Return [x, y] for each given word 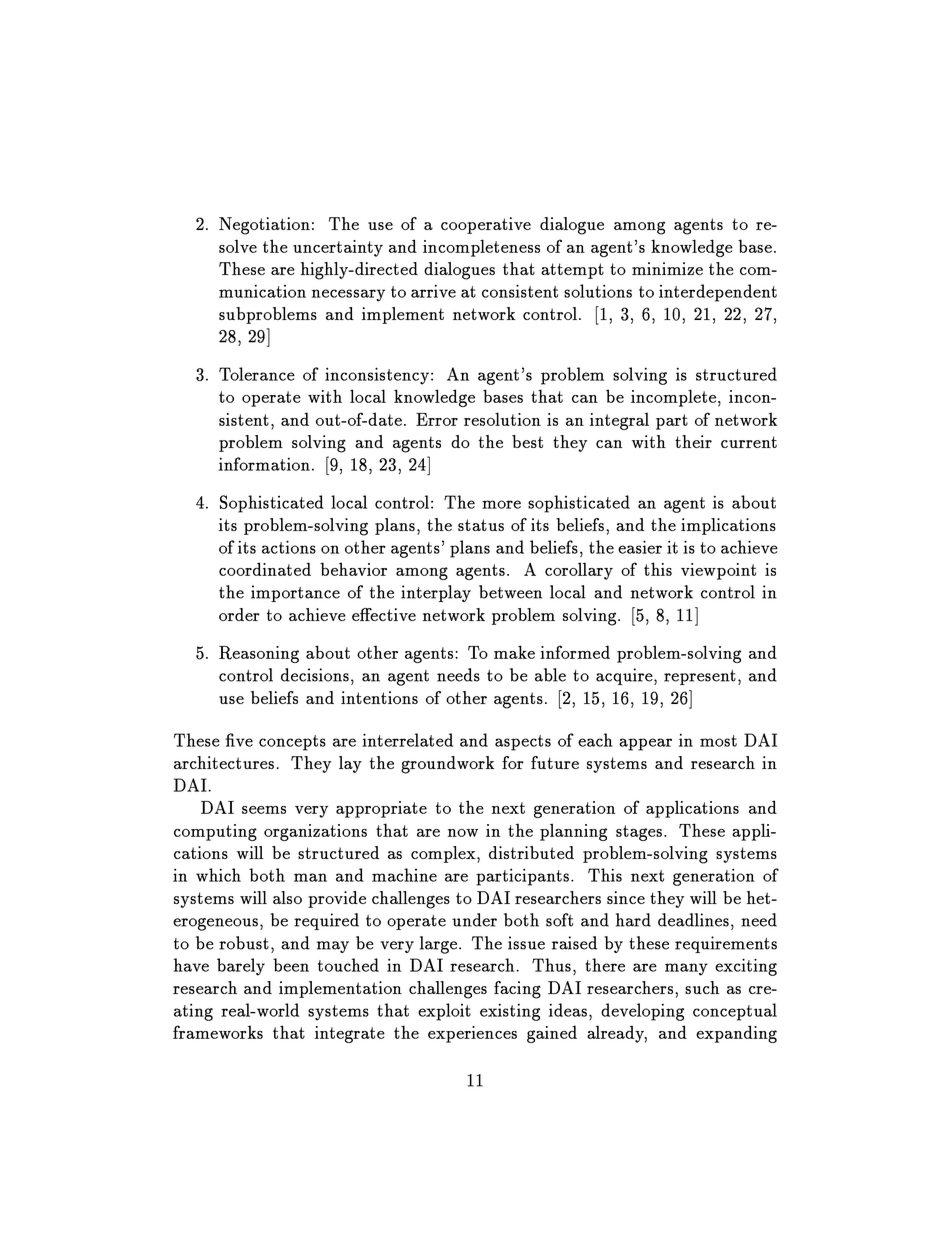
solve [238, 246]
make [514, 652]
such [702, 987]
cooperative [486, 225]
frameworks [218, 1032]
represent [700, 677]
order [239, 614]
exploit [444, 1012]
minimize [667, 268]
